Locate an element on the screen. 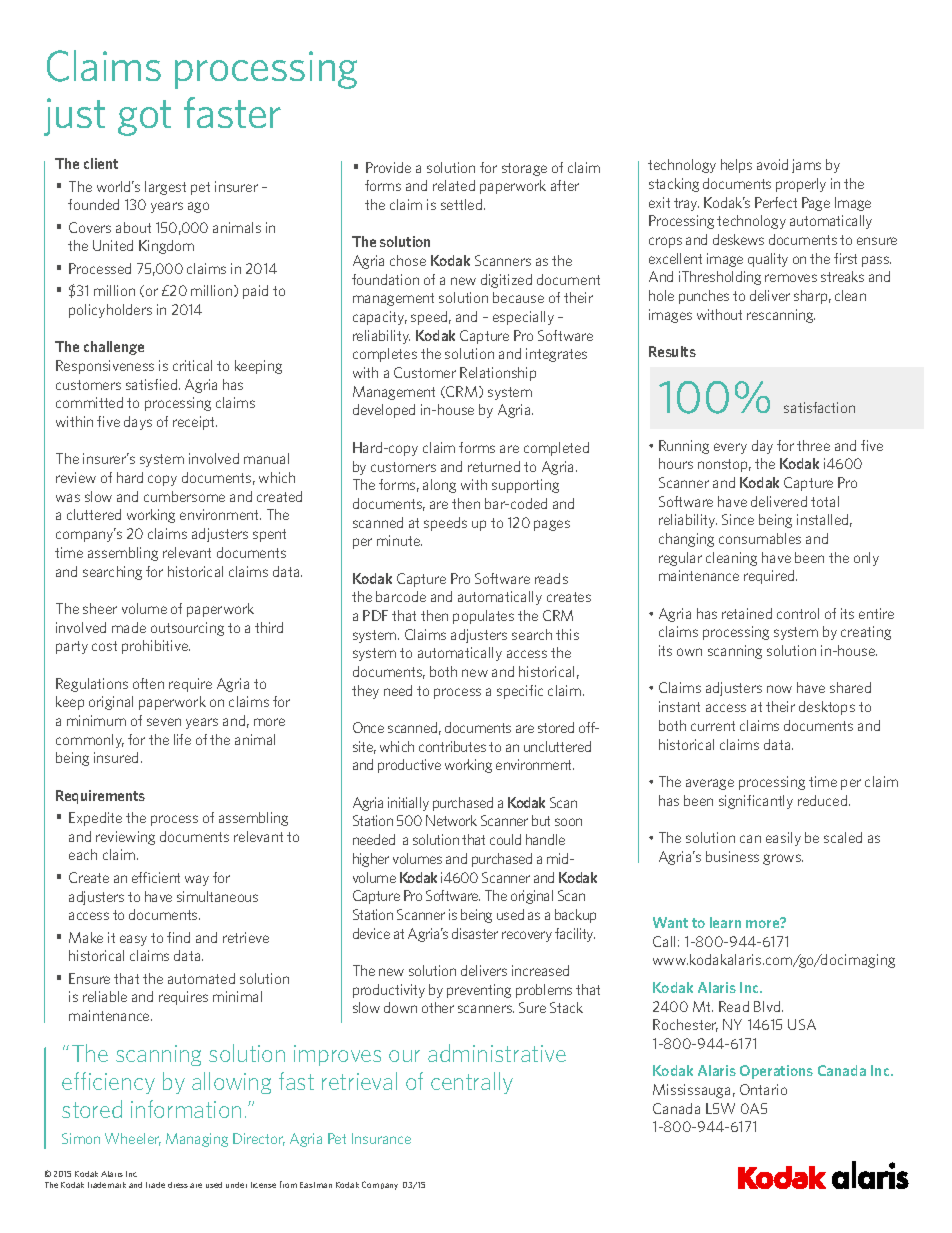 The width and height of the screenshot is (952, 1233). Network is located at coordinates (451, 820).
